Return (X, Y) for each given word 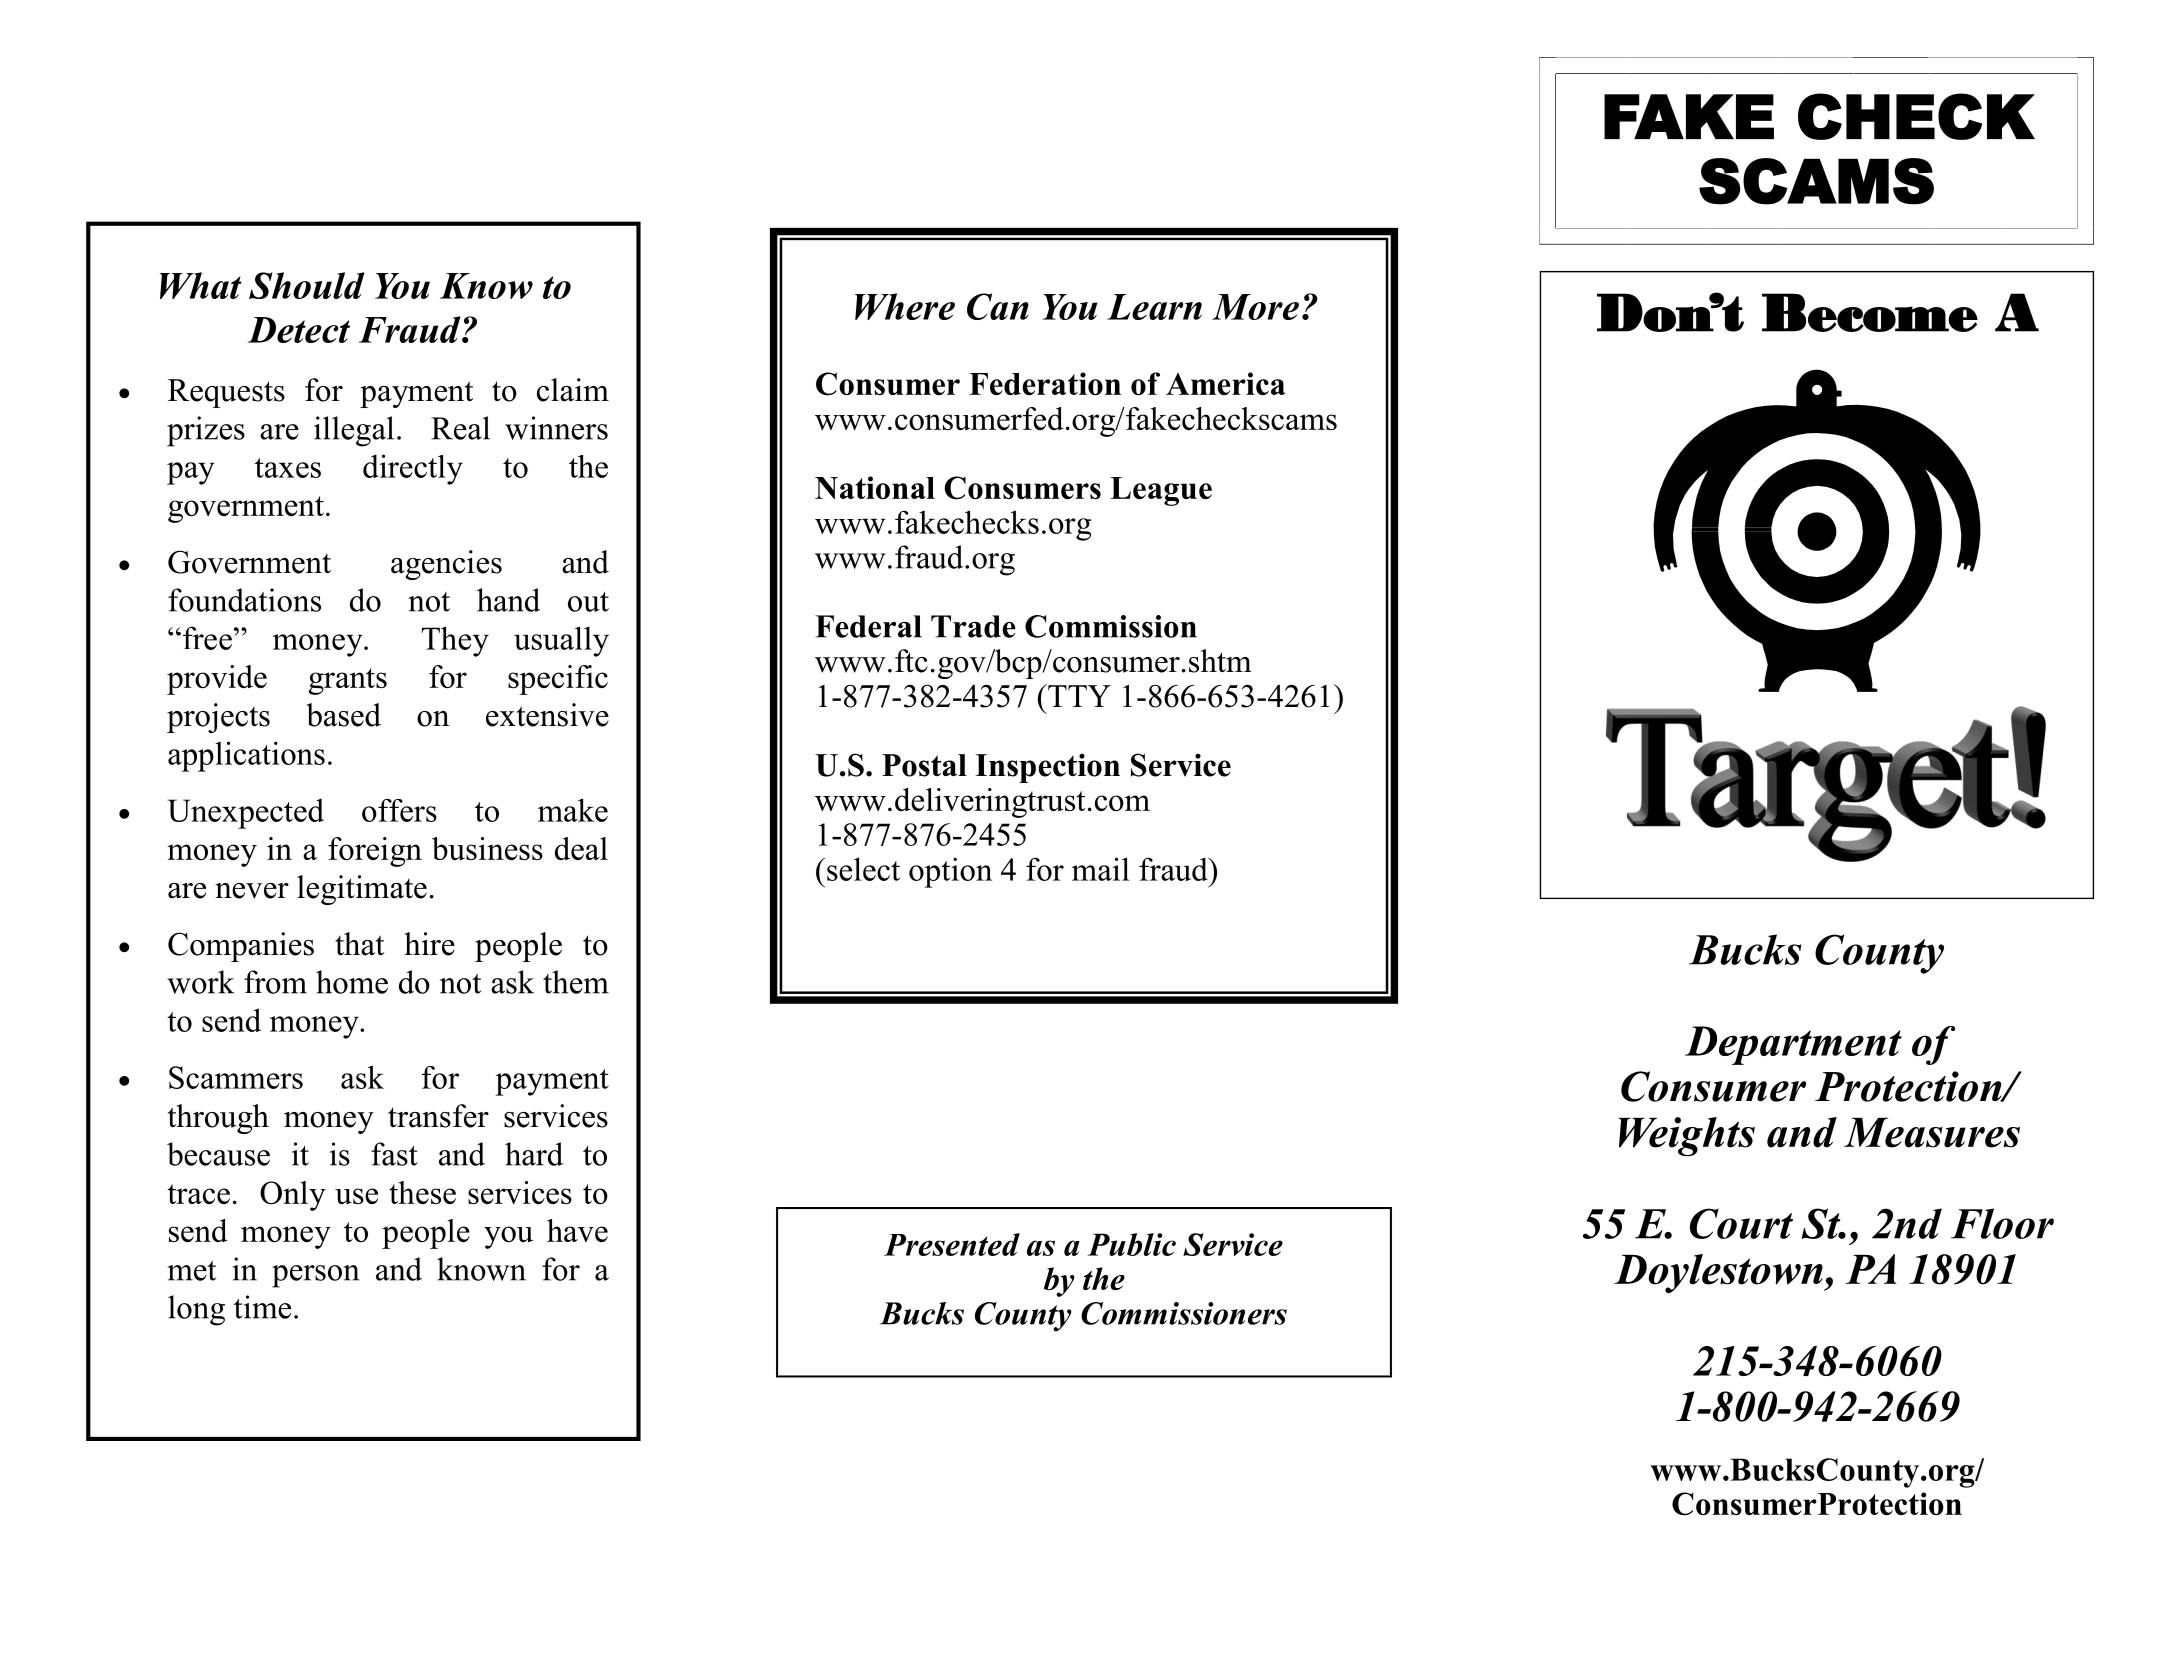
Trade (973, 626)
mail (1101, 869)
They (455, 641)
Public (1131, 1244)
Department (1793, 1045)
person (315, 1276)
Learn (1154, 307)
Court (1741, 1223)
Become (1870, 312)
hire (429, 944)
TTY (1078, 695)
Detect (299, 330)
